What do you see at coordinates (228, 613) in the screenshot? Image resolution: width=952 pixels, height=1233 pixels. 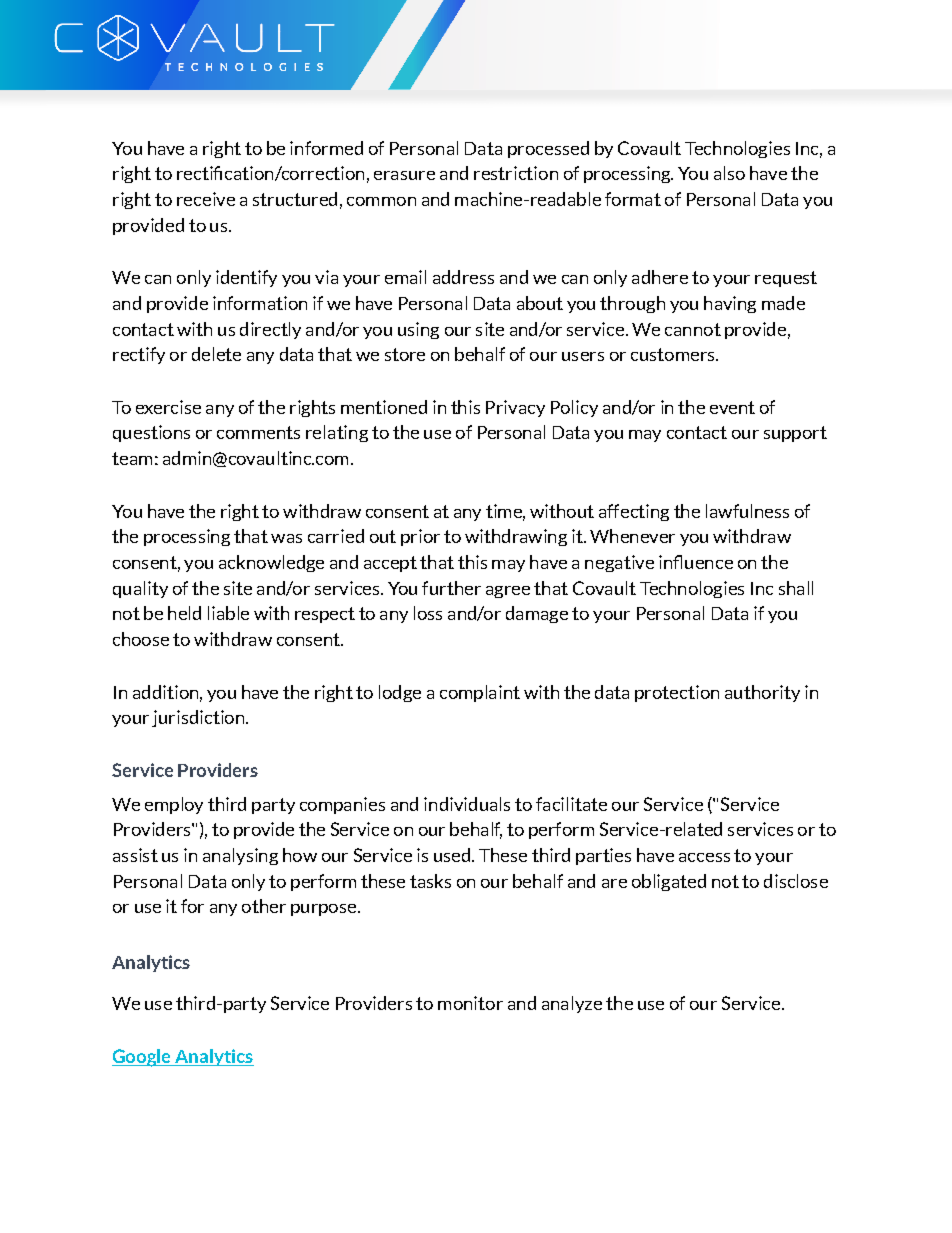 I see `liable` at bounding box center [228, 613].
